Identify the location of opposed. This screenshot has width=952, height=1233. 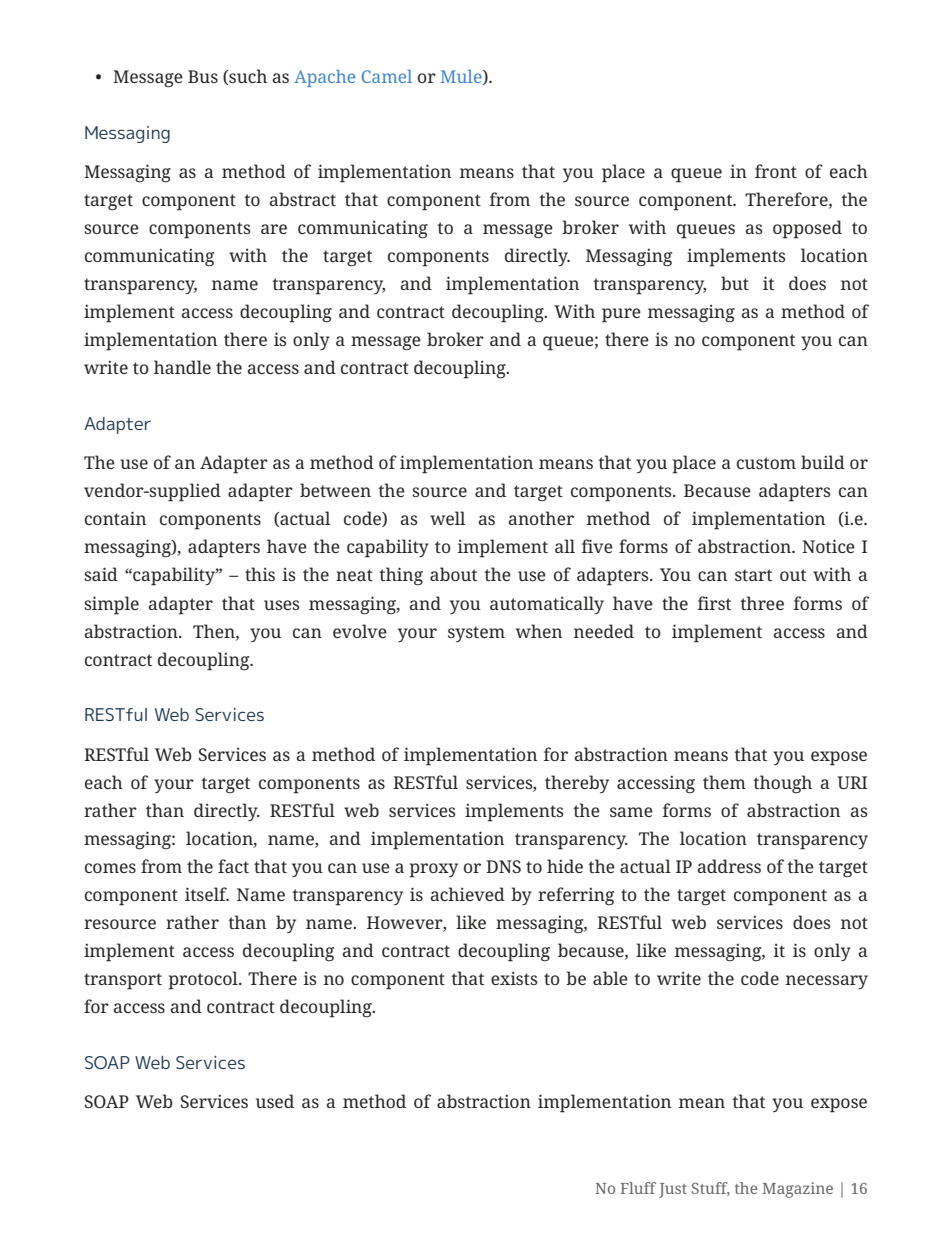
(807, 229).
